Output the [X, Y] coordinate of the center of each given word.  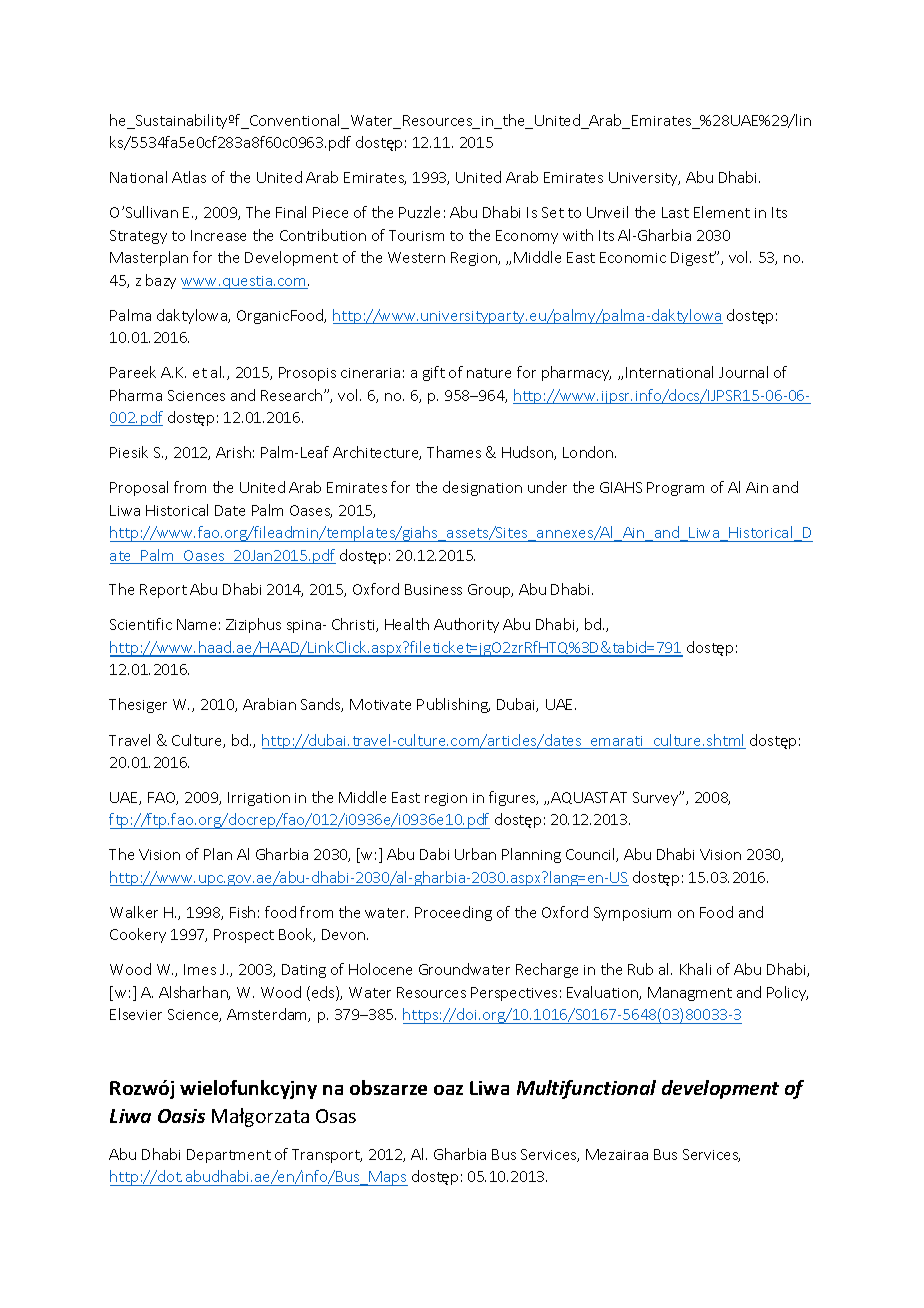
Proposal [139, 488]
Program [675, 489]
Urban [475, 854]
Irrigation [259, 799]
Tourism [416, 235]
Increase [218, 235]
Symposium [632, 914]
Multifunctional [586, 1089]
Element [722, 212]
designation [482, 488]
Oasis [181, 1116]
